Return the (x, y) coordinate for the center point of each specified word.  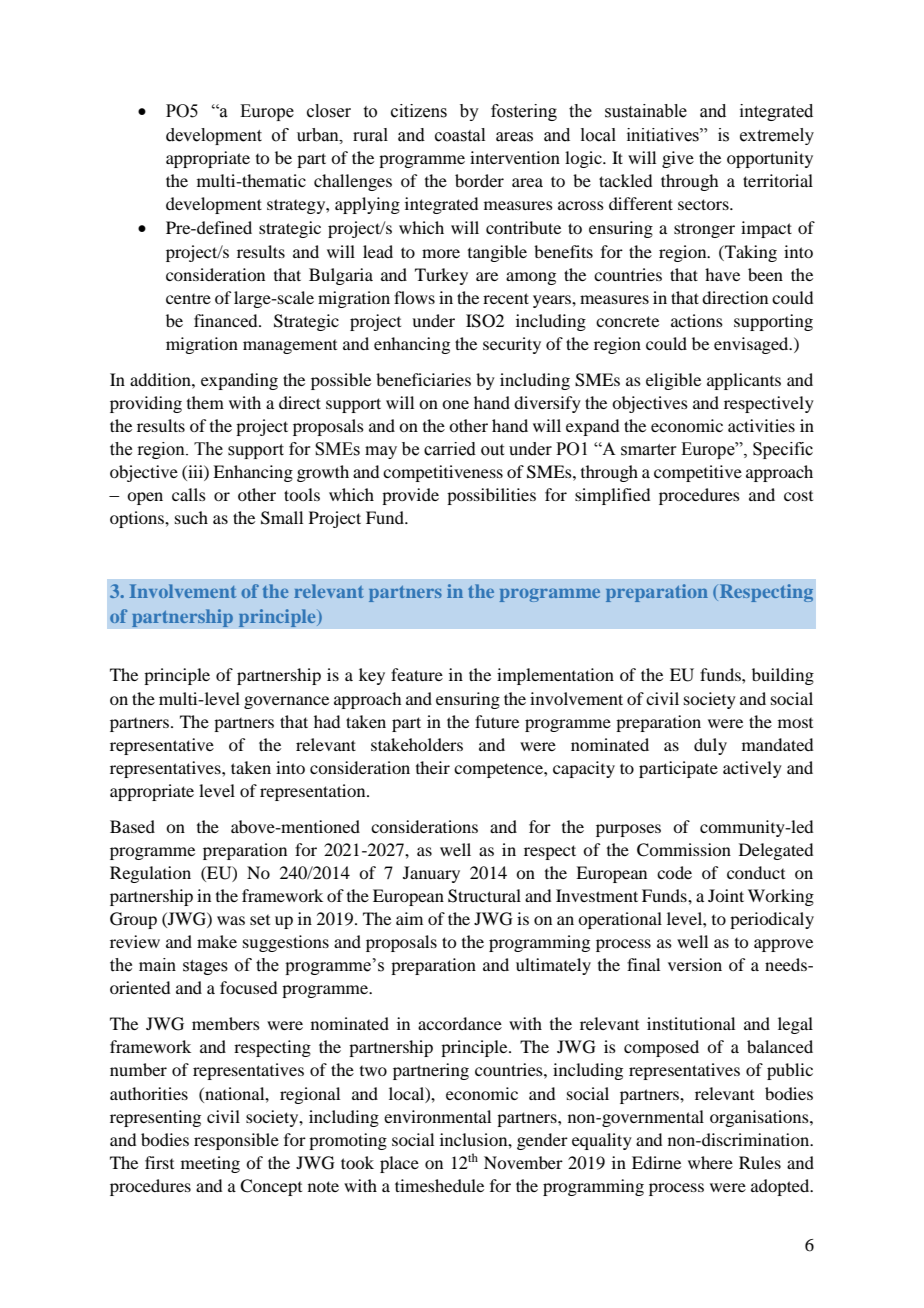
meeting (210, 1164)
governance (286, 702)
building (783, 676)
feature (417, 674)
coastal (460, 135)
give (678, 159)
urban (319, 135)
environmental (437, 1116)
